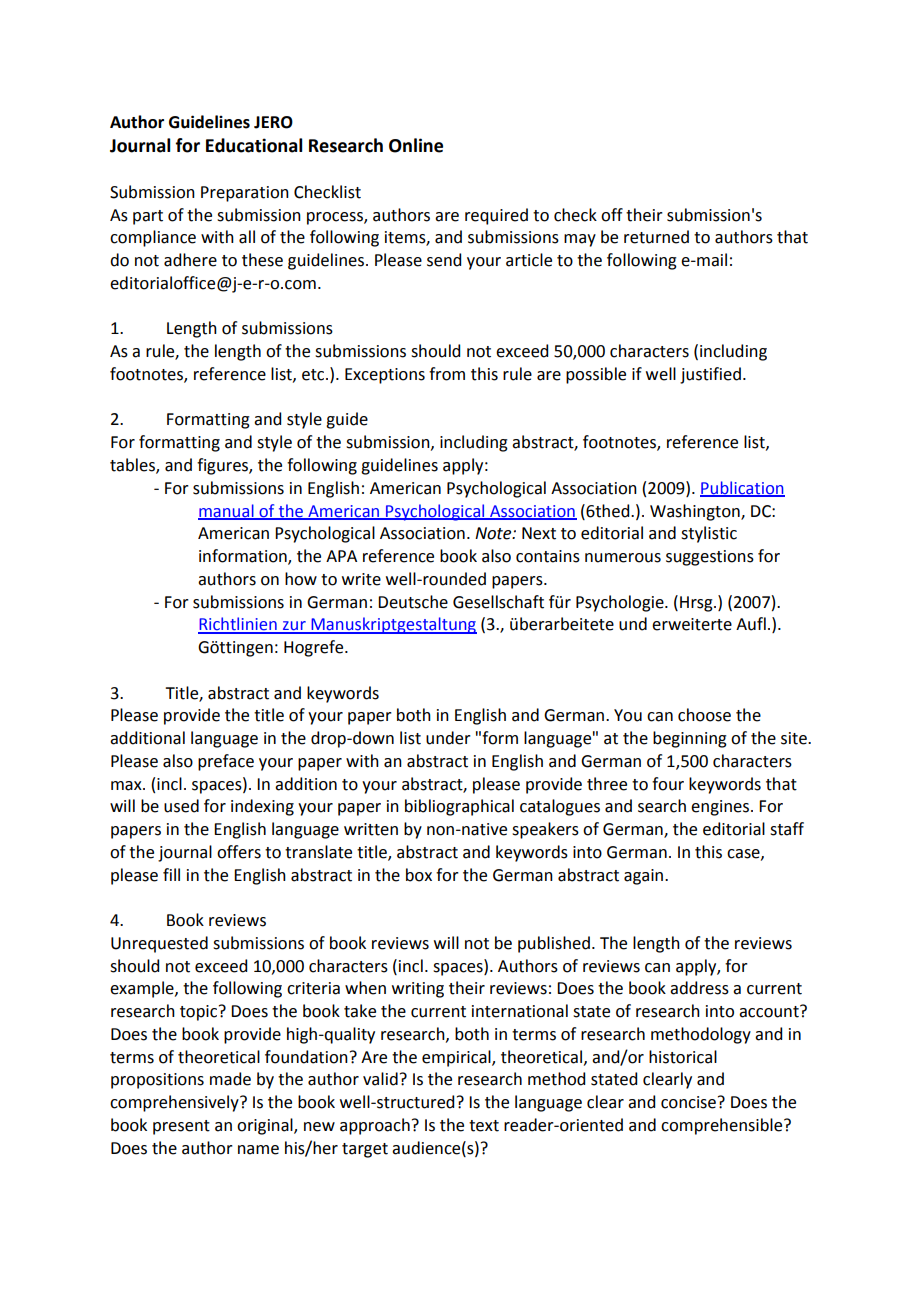  I want to click on text, so click(484, 1126).
